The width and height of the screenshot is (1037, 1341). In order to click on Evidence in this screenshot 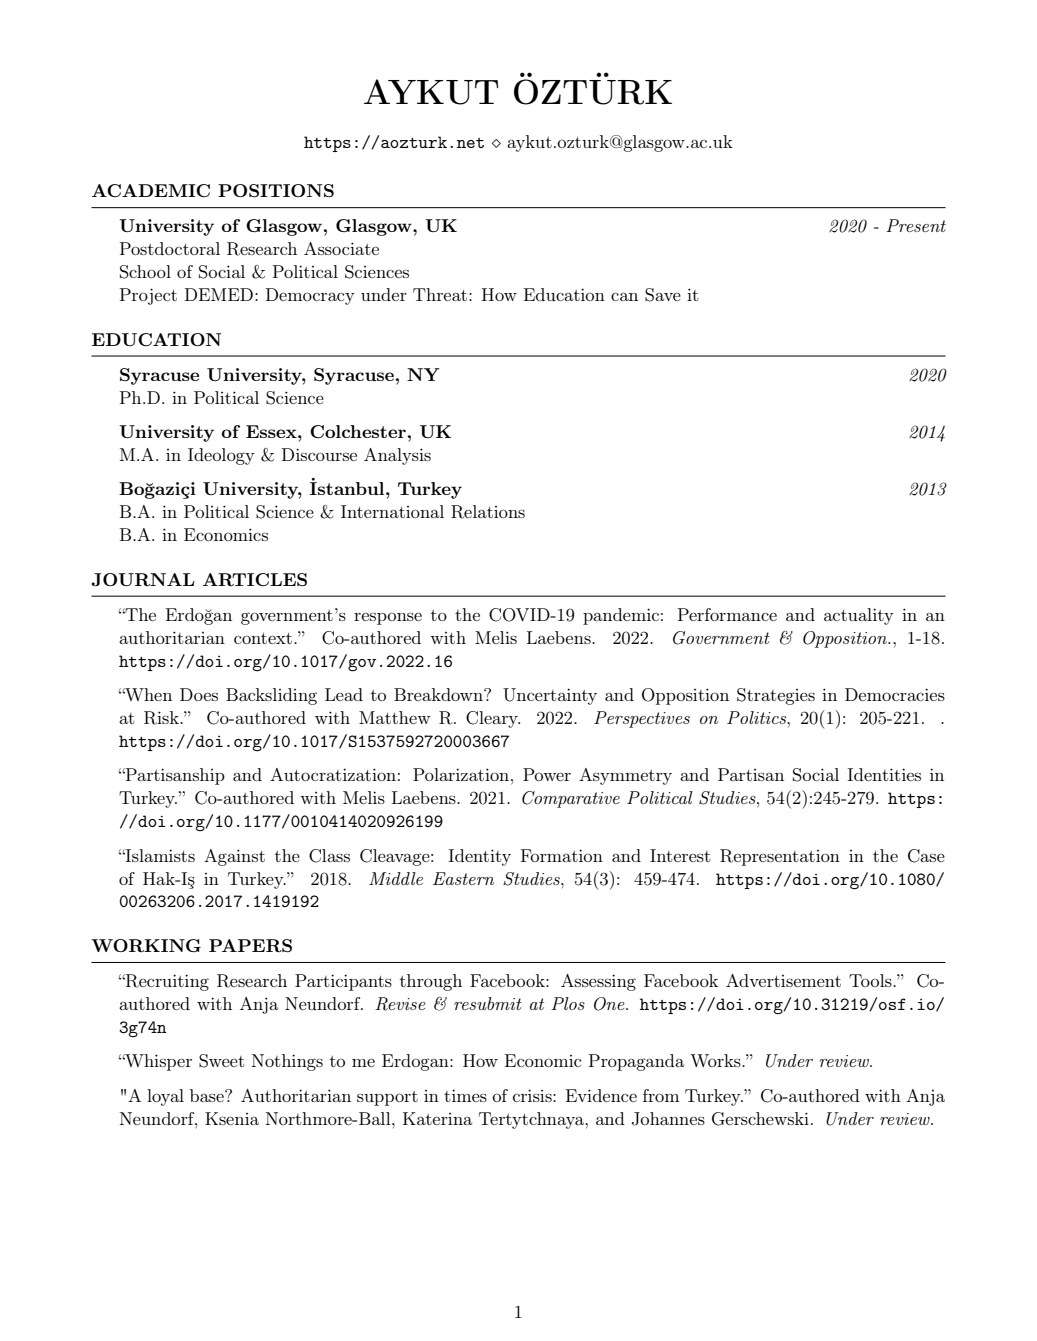, I will do `click(601, 1095)`.
